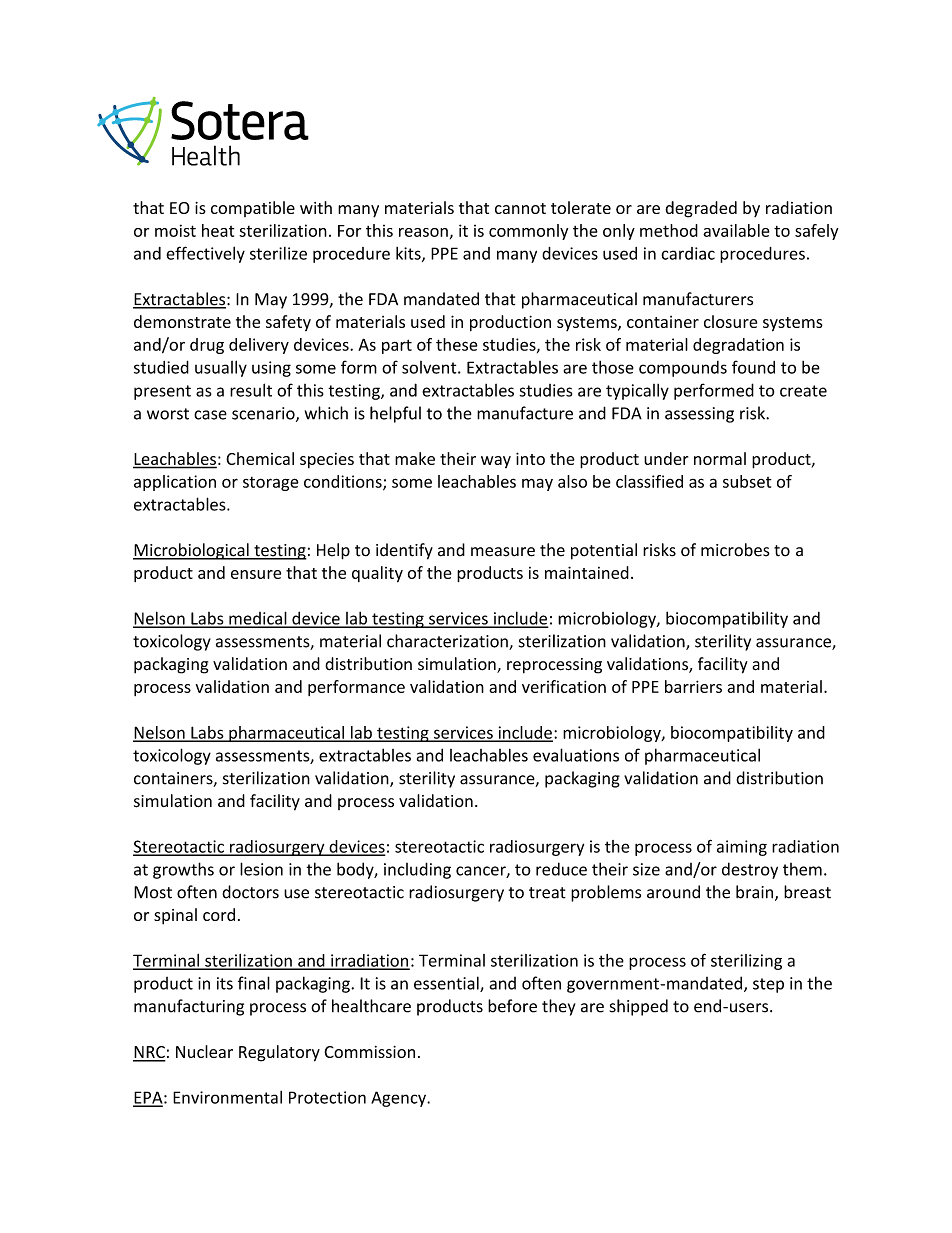 This screenshot has height=1233, width=952. Describe the element at coordinates (260, 458) in the screenshot. I see `Chemical` at that location.
